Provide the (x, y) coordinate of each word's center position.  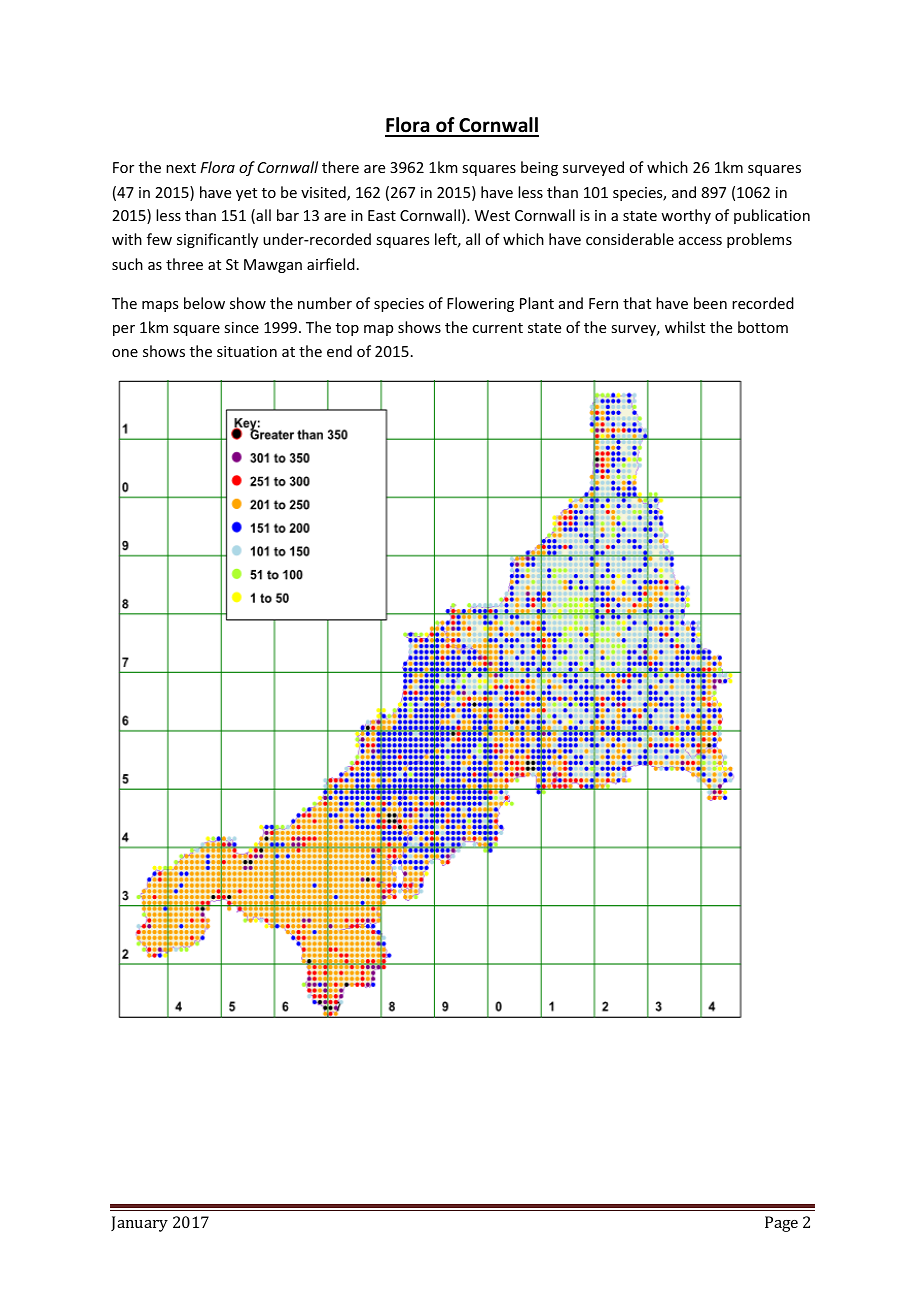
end (339, 351)
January (139, 1224)
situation (247, 351)
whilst (685, 327)
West (492, 215)
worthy (686, 216)
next (181, 168)
